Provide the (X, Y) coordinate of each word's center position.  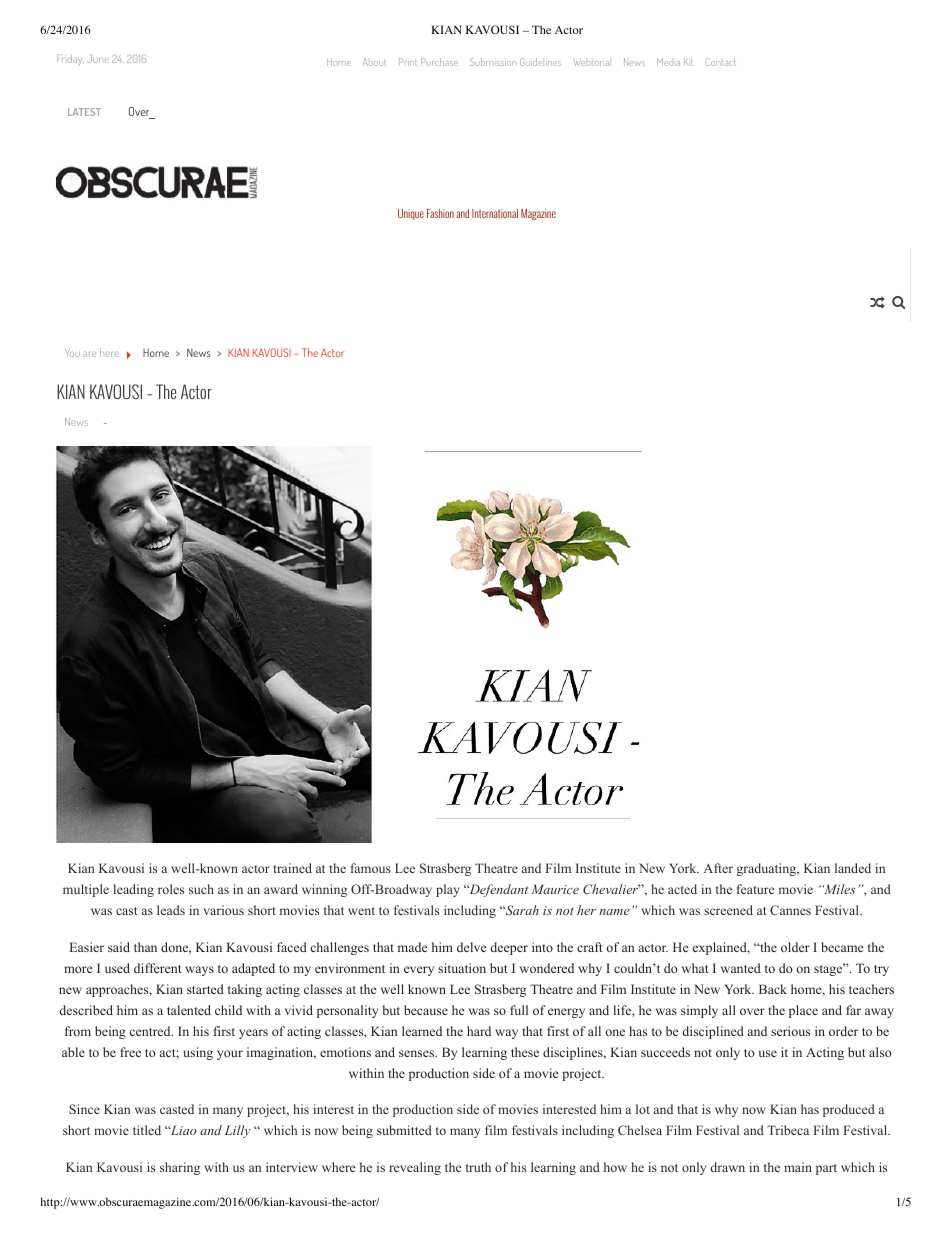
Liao (182, 1130)
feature (755, 889)
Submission (493, 62)
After (718, 868)
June (98, 59)
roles (171, 889)
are (89, 354)
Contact (721, 62)
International (495, 213)
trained (292, 868)
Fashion (440, 213)
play (448, 890)
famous (371, 868)
